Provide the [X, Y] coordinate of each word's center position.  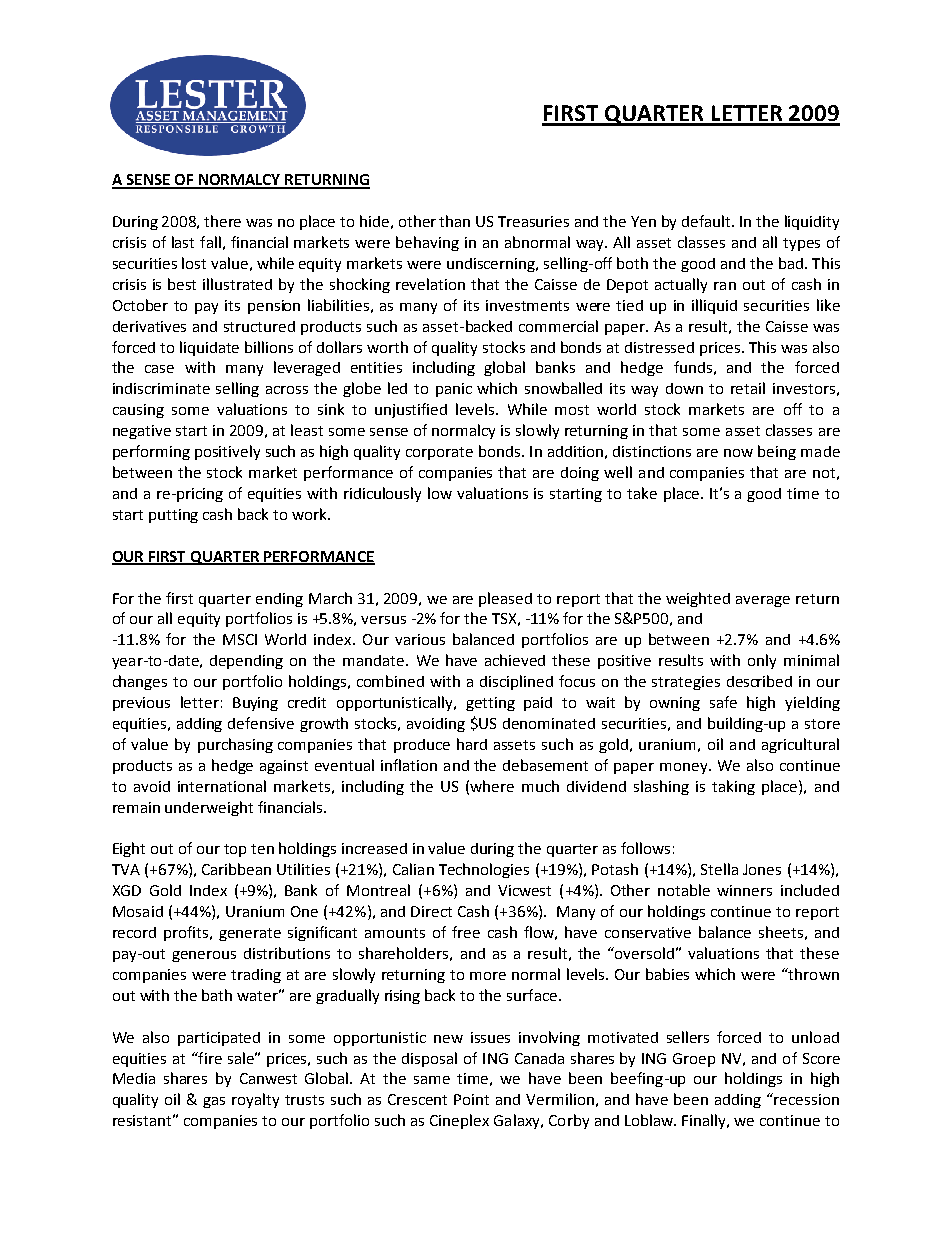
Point [471, 1099]
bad [791, 263]
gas [214, 1102]
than [454, 221]
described [759, 681]
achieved [515, 660]
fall [210, 242]
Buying [255, 704]
